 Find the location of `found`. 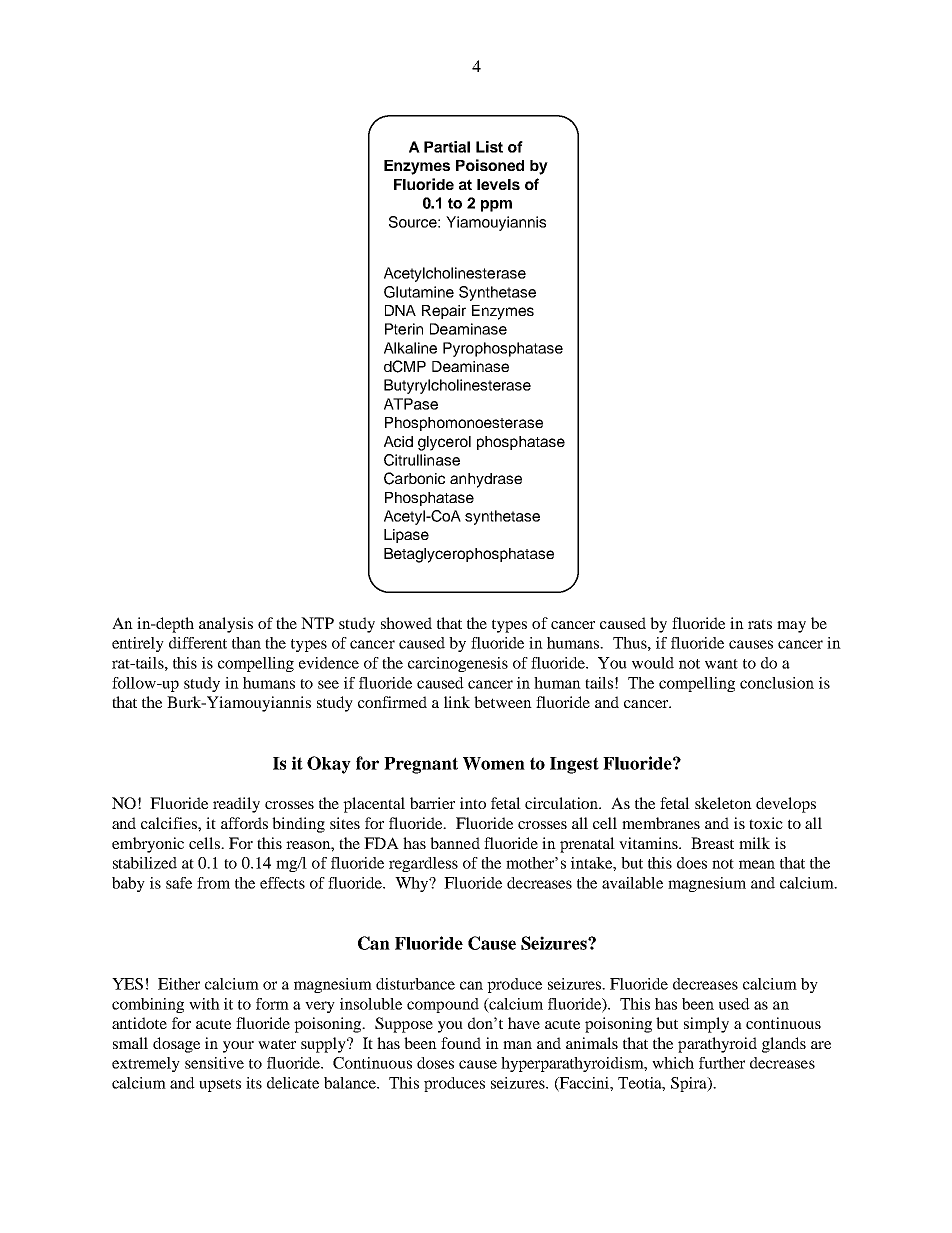

found is located at coordinates (461, 1043).
